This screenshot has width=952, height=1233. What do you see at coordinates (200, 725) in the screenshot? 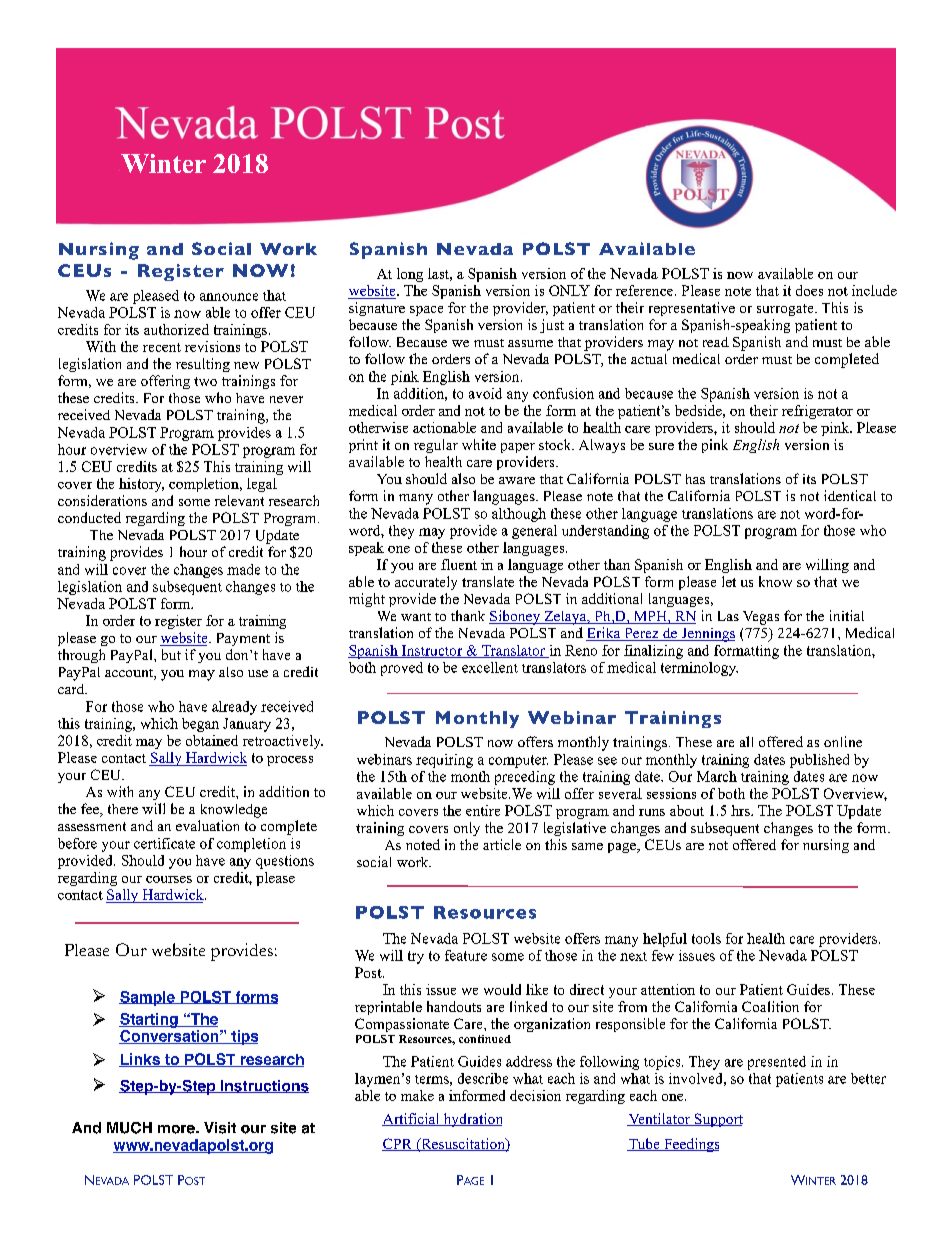
I see `began` at bounding box center [200, 725].
